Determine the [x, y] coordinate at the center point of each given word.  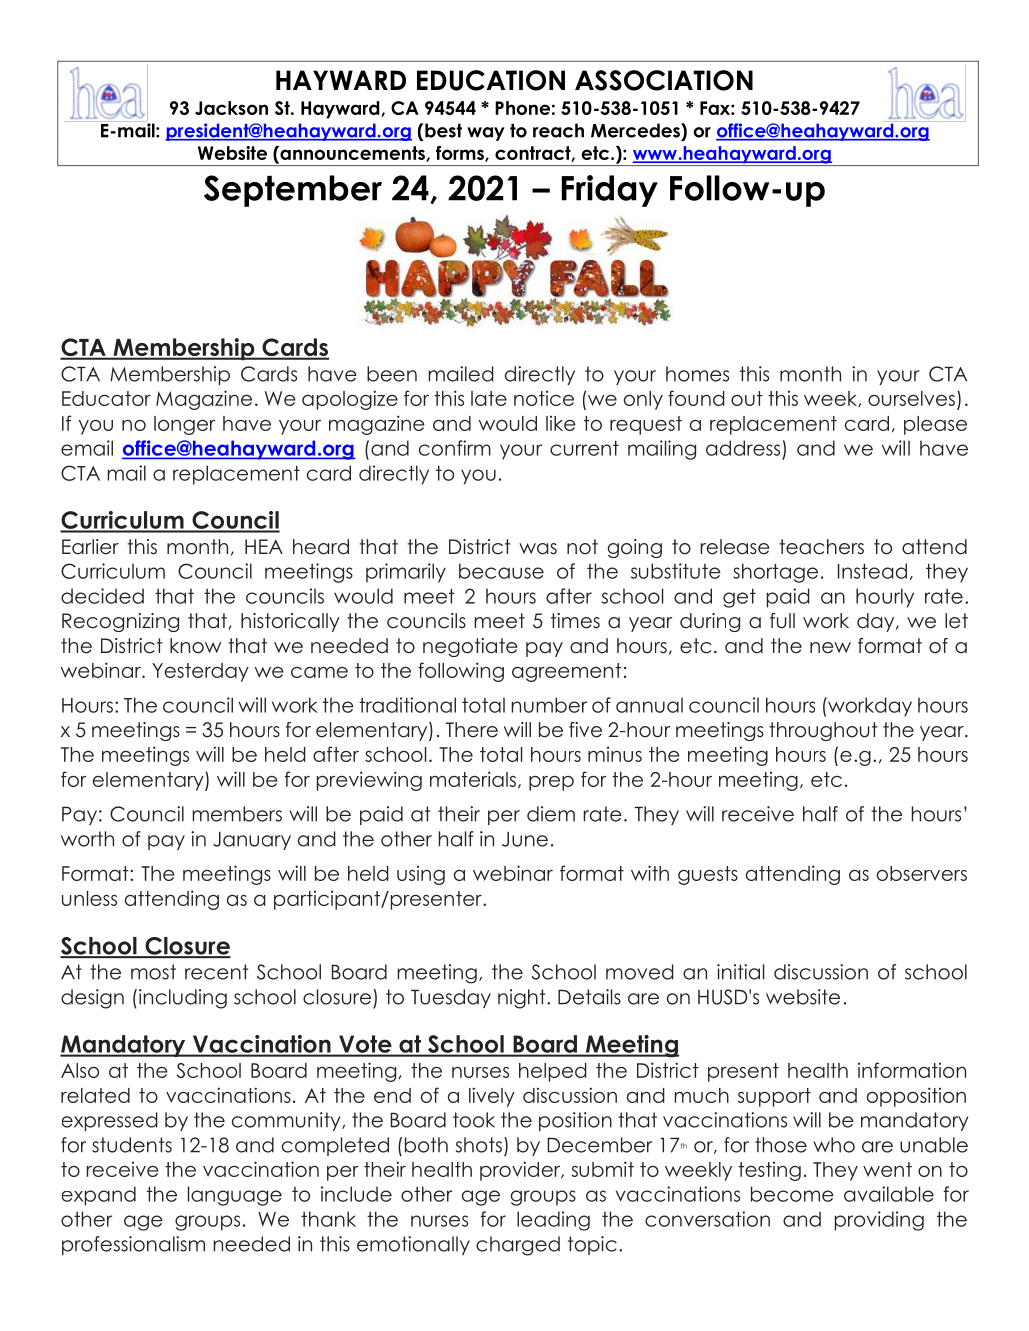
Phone [522, 108]
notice [544, 398]
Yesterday [200, 672]
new [830, 648]
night [523, 999]
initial [740, 972]
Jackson [231, 108]
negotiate [470, 647]
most [153, 972]
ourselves [911, 398]
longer [184, 425]
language [235, 1196]
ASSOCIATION [664, 80]
